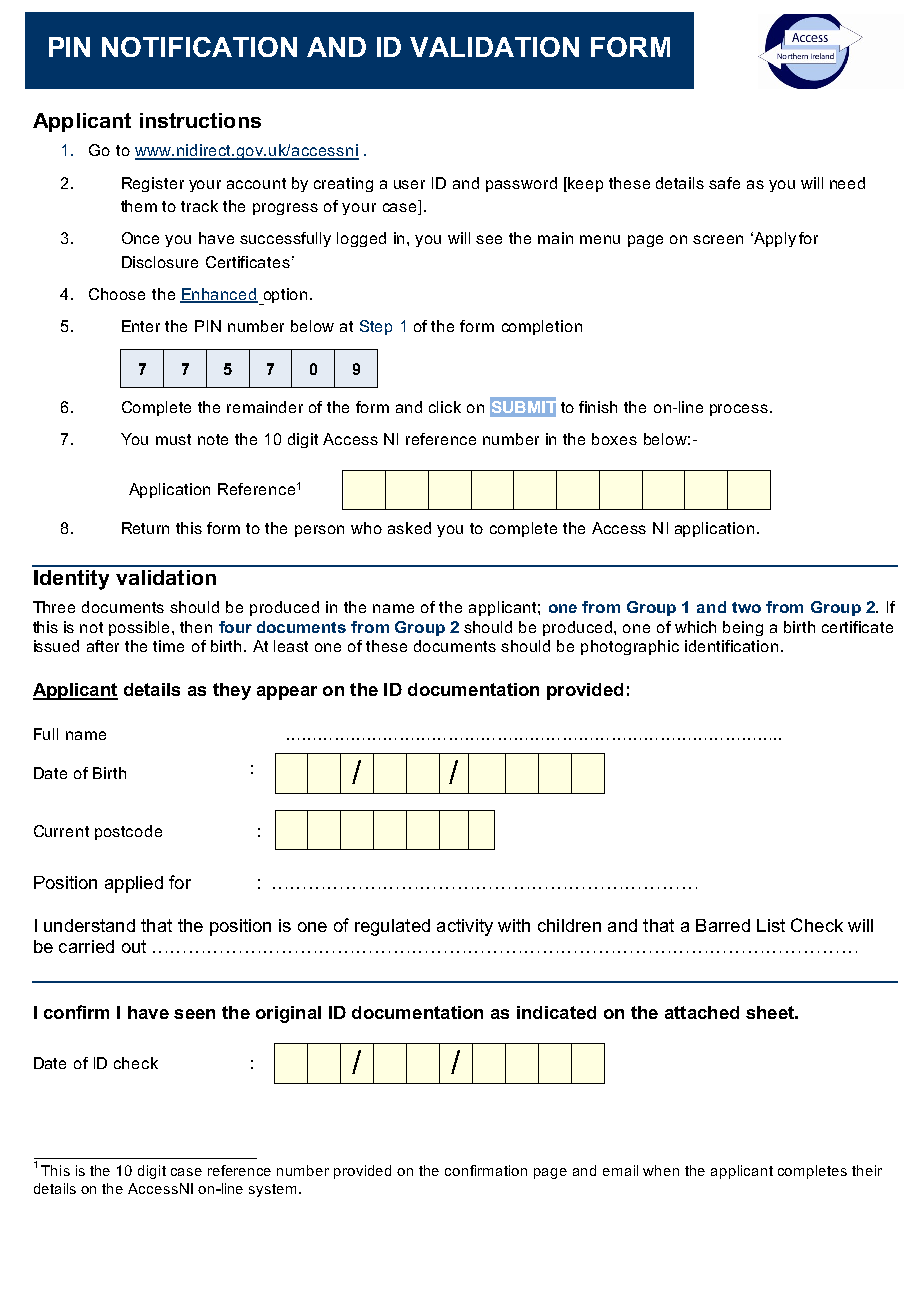 This screenshot has height=1308, width=924. I want to click on List, so click(771, 925).
